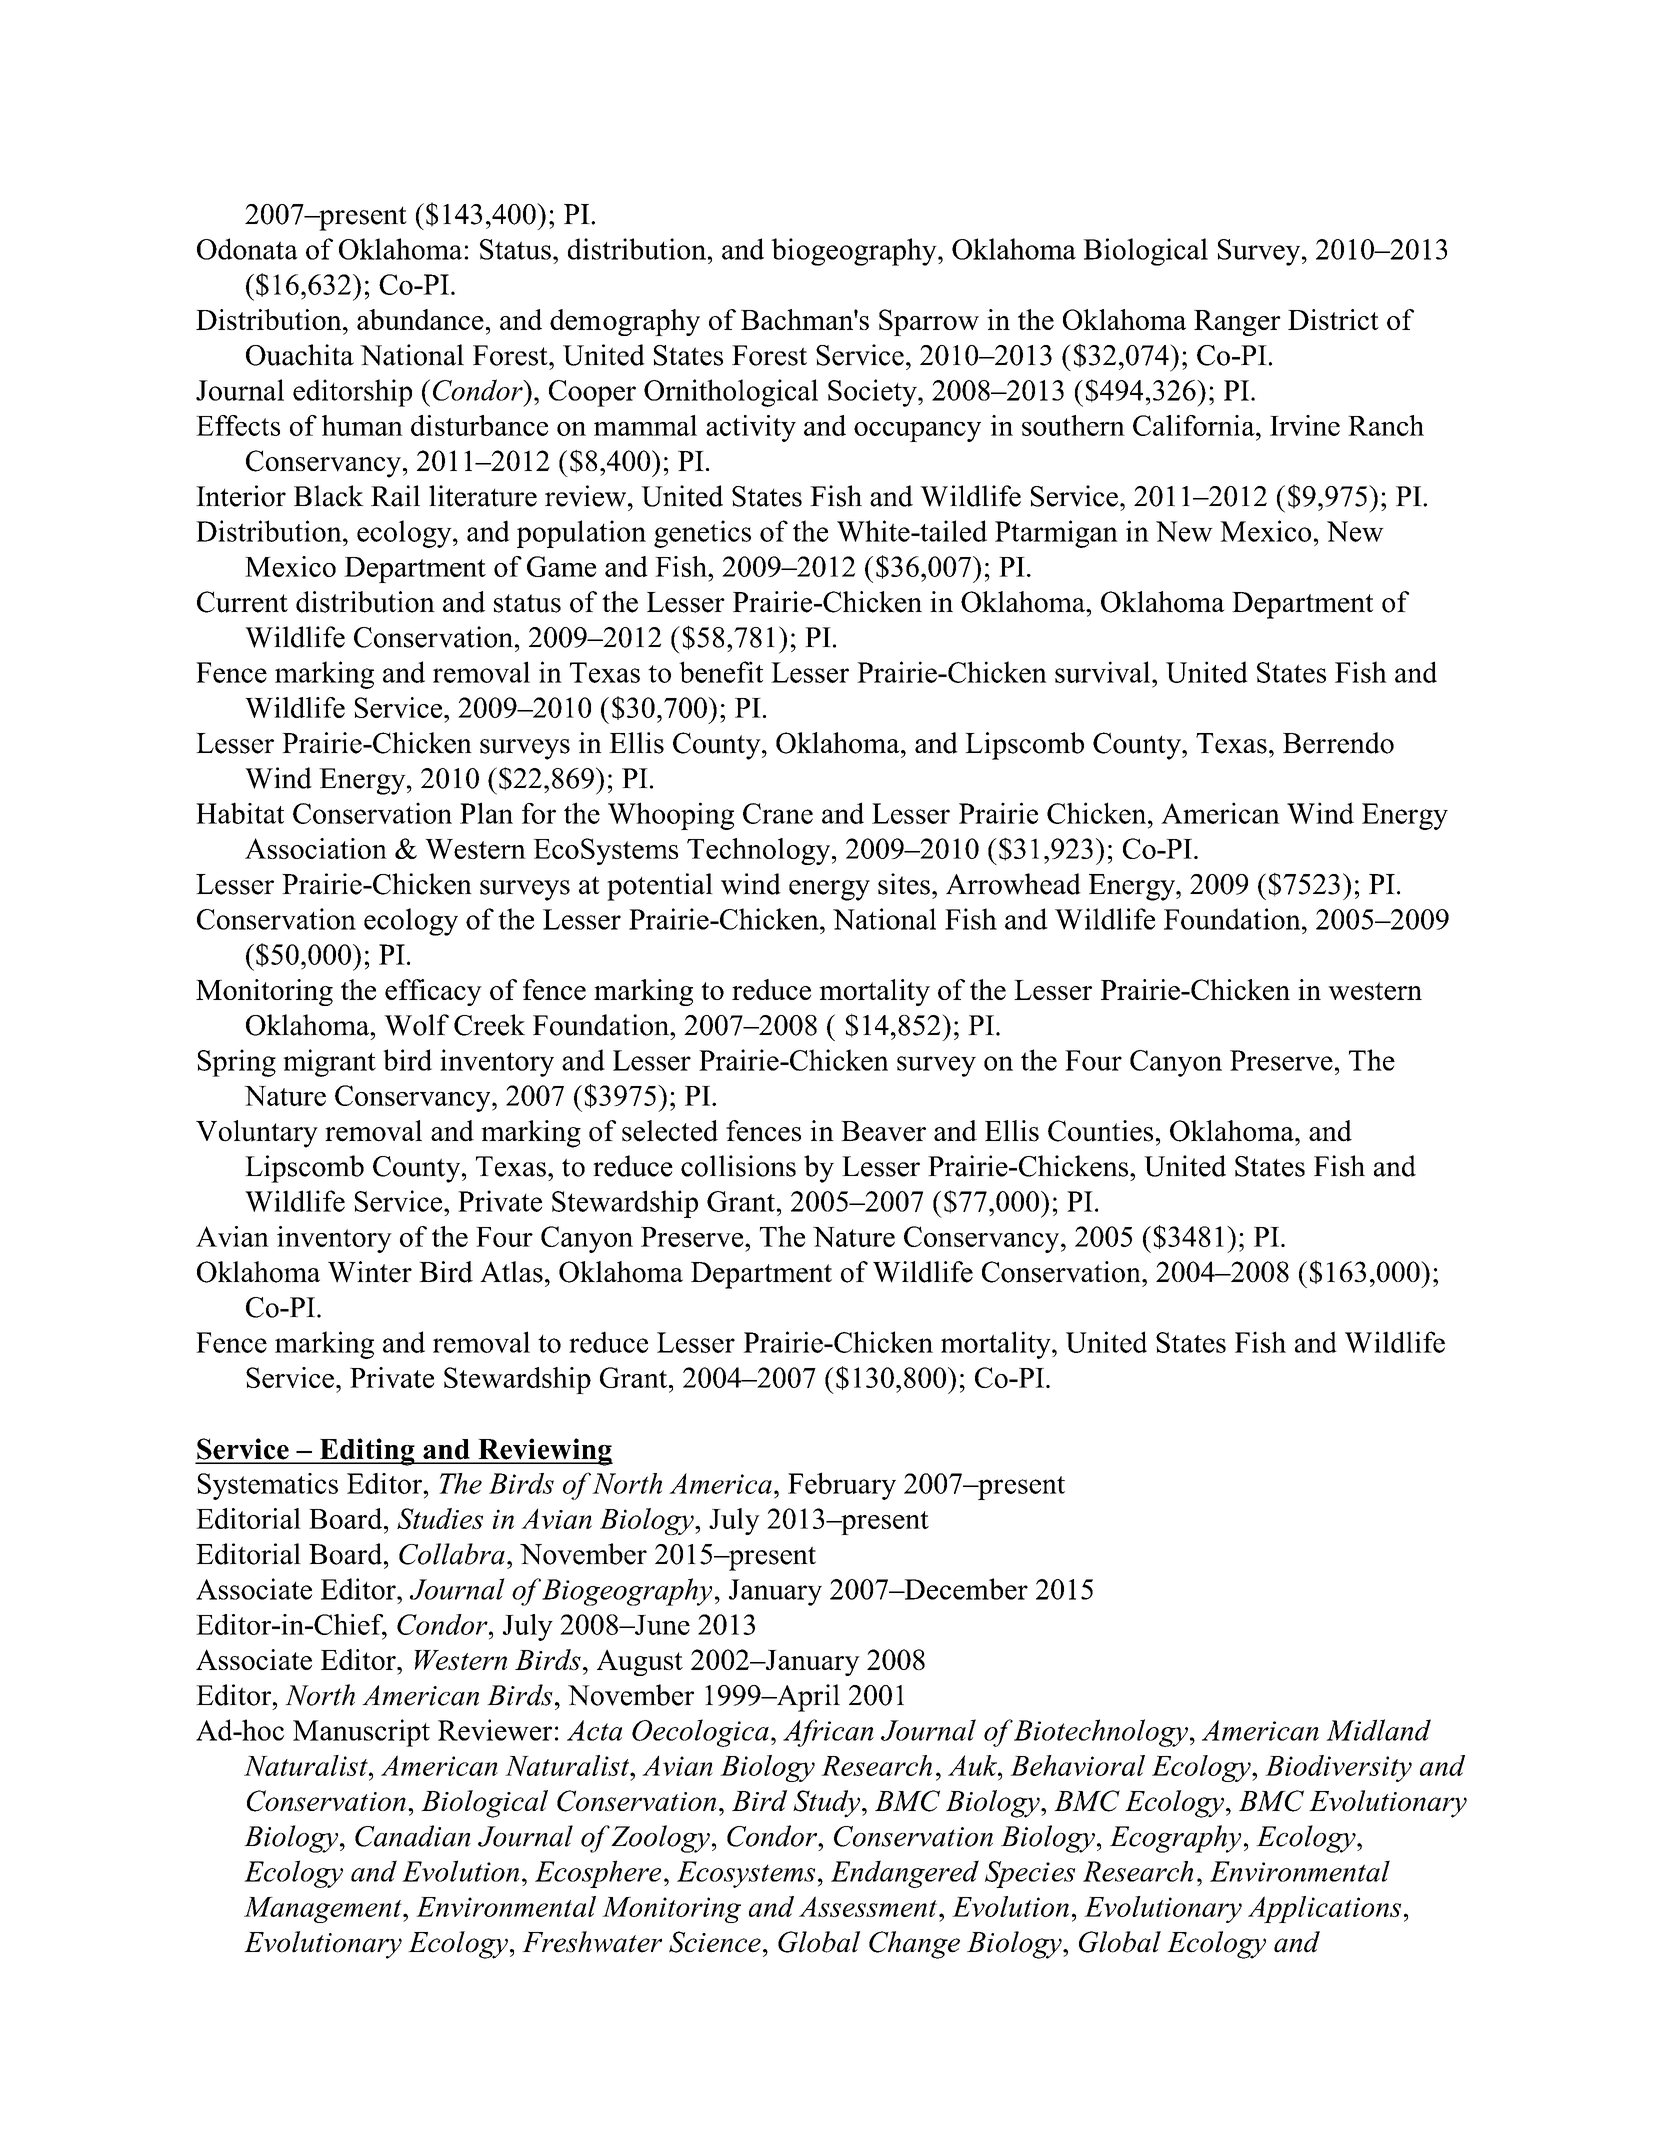  What do you see at coordinates (1324, 1909) in the screenshot?
I see `Applications` at bounding box center [1324, 1909].
